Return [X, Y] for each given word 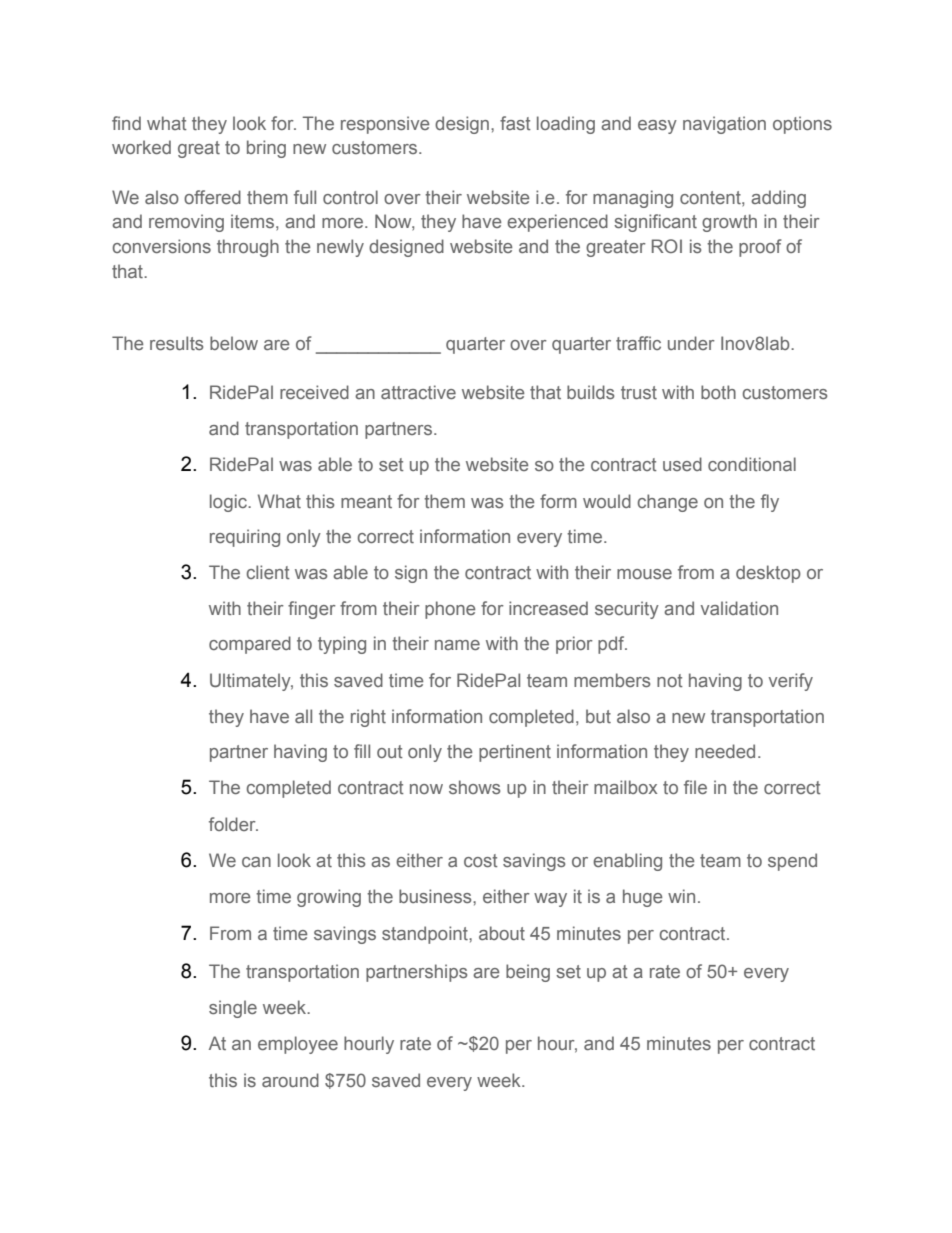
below [234, 343]
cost [481, 860]
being [528, 973]
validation [739, 608]
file [695, 787]
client [268, 572]
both [718, 392]
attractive [418, 392]
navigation [724, 125]
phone [450, 610]
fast [515, 123]
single [233, 1009]
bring [266, 149]
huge [643, 898]
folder [233, 824]
